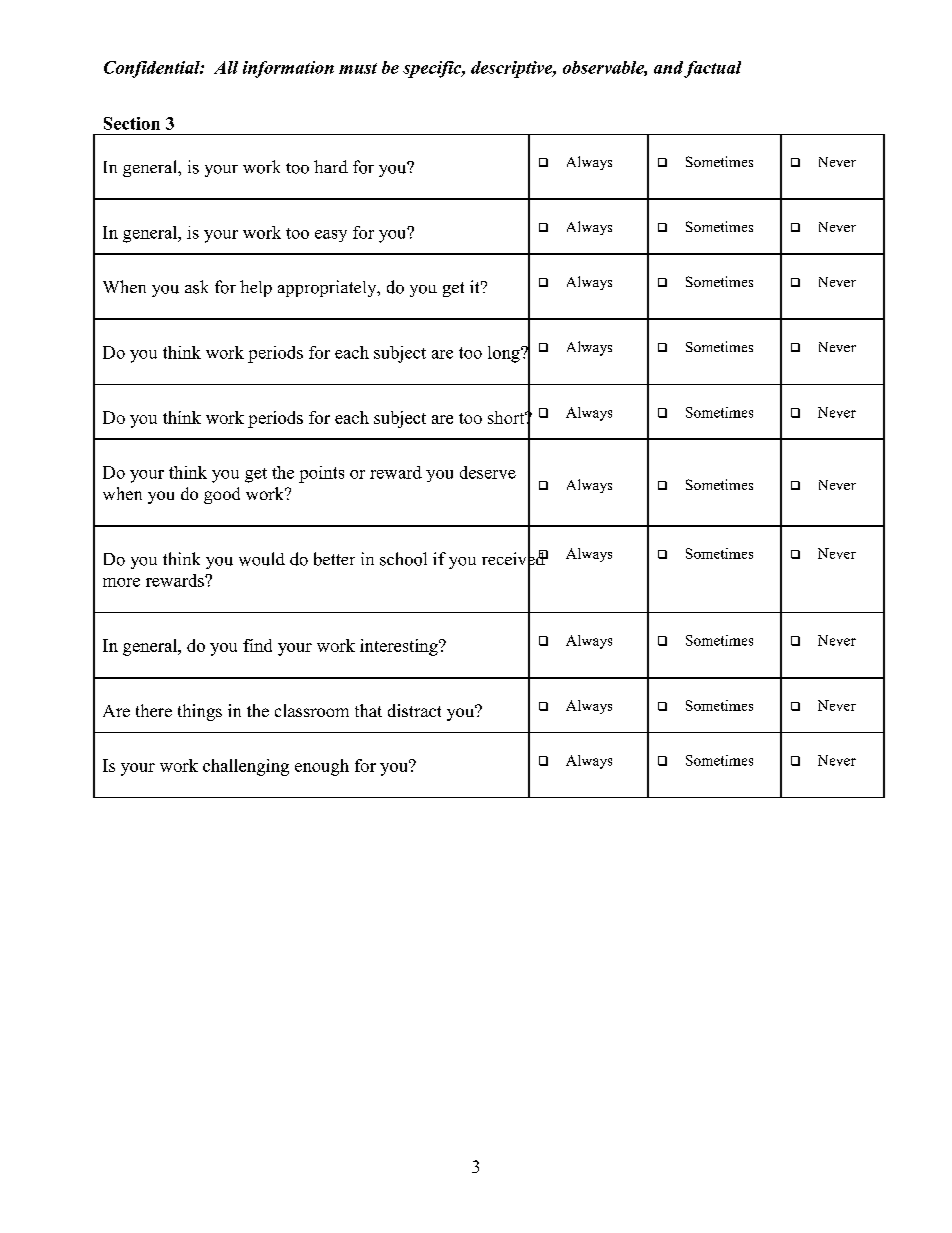  I want to click on Section, so click(132, 123).
